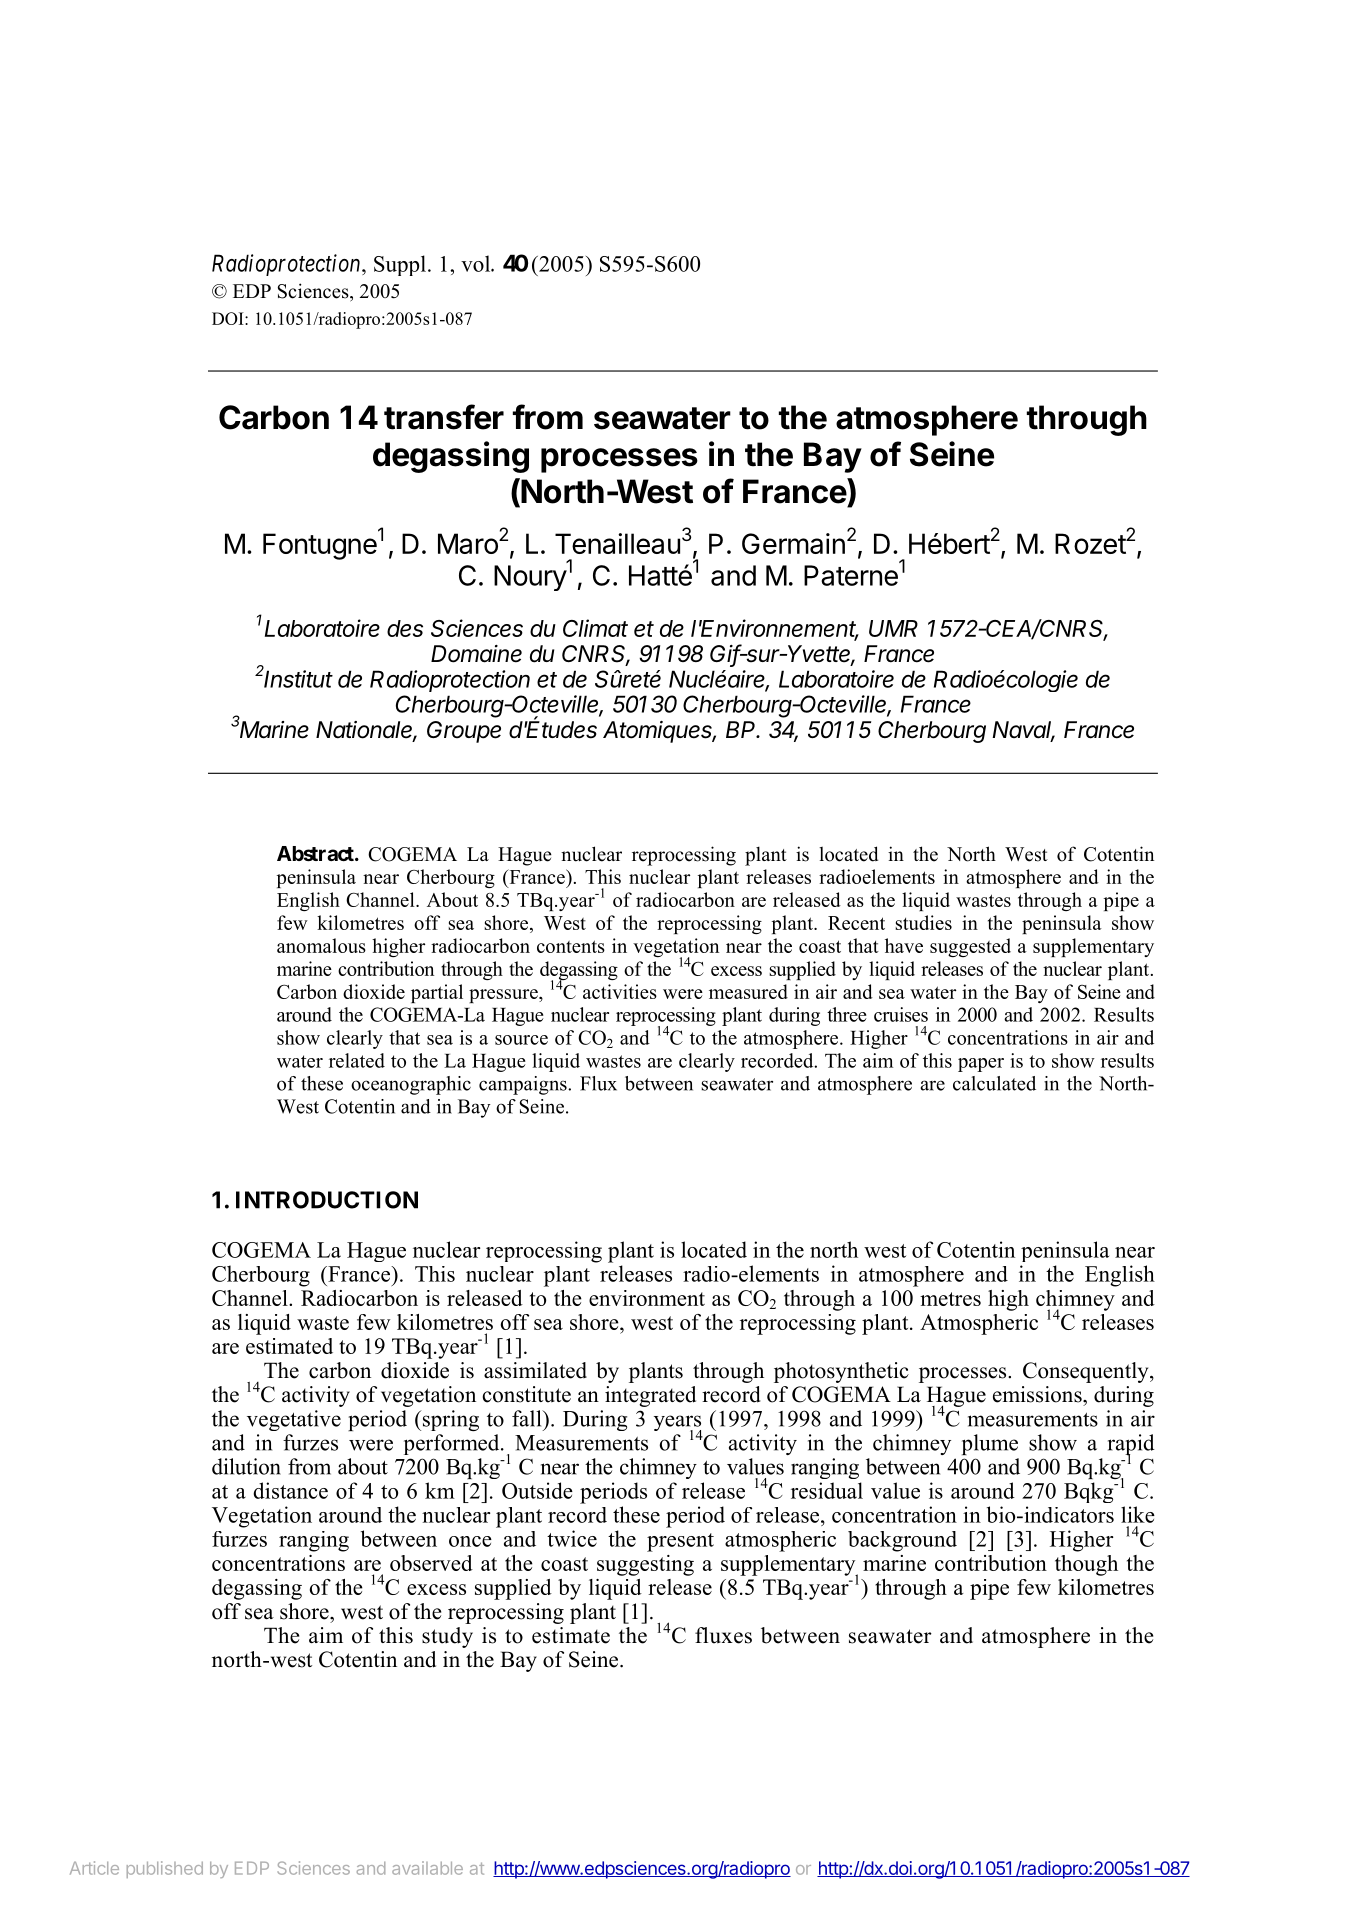 Image resolution: width=1365 pixels, height=1932 pixels. I want to click on contents, so click(571, 946).
